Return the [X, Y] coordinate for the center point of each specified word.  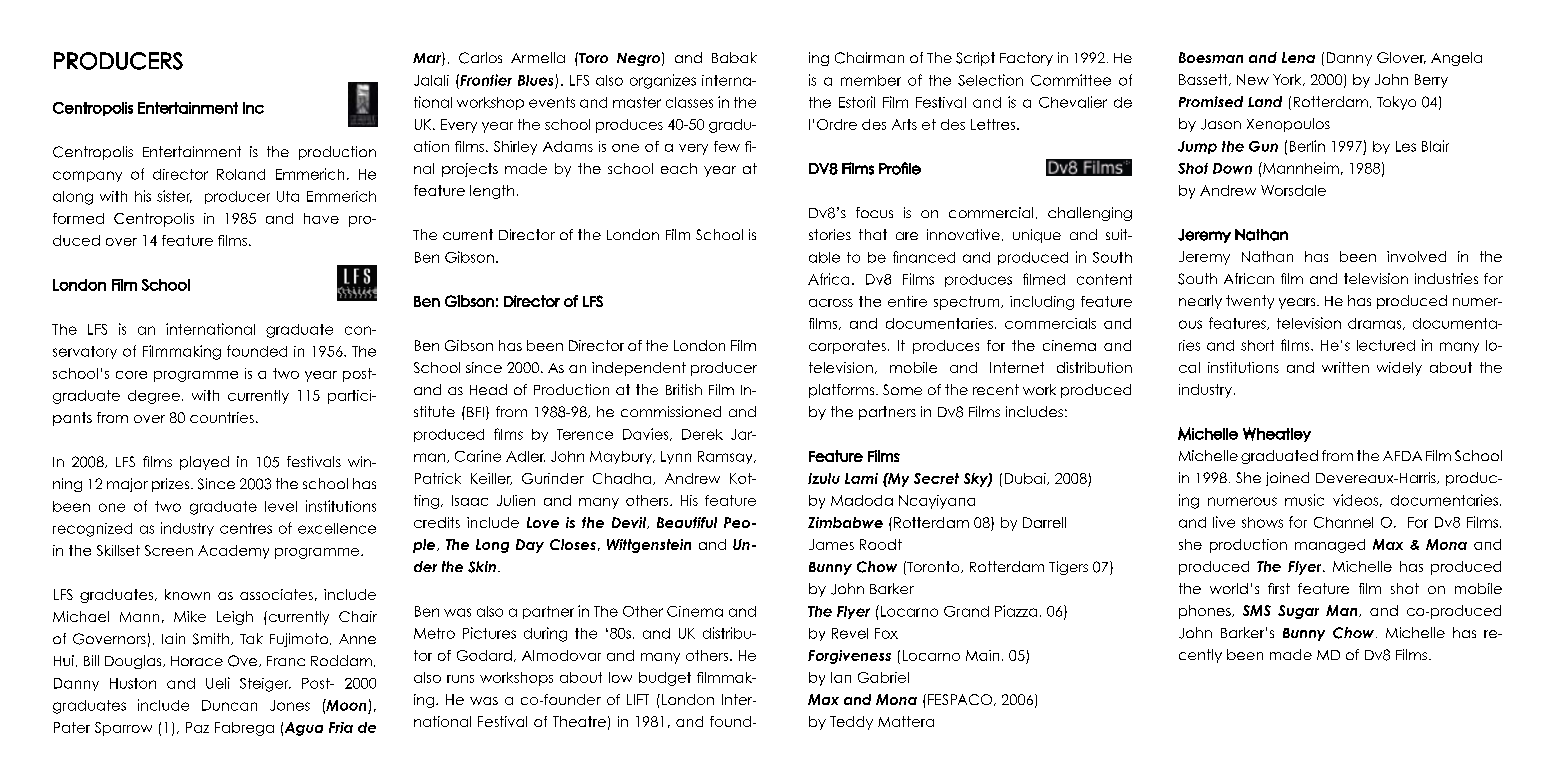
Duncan [229, 705]
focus [874, 212]
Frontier [485, 80]
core [131, 375]
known [187, 594]
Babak [734, 57]
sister [174, 196]
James [831, 544]
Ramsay [726, 457]
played [204, 463]
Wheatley [1277, 434]
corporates [847, 347]
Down [1232, 168]
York [1288, 80]
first [1279, 588]
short [1257, 345]
